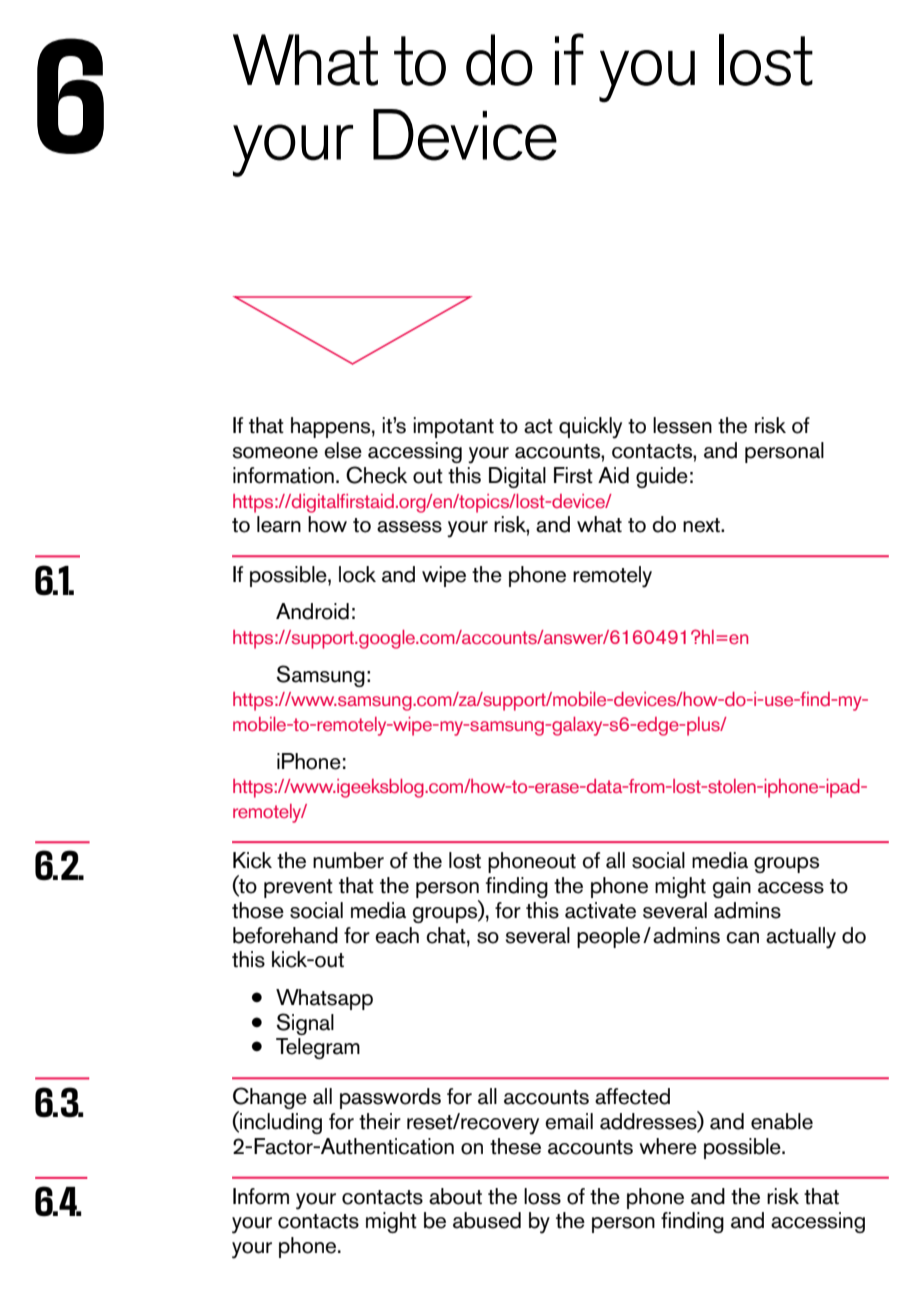  What do you see at coordinates (305, 1024) in the image?
I see `Signal` at bounding box center [305, 1024].
